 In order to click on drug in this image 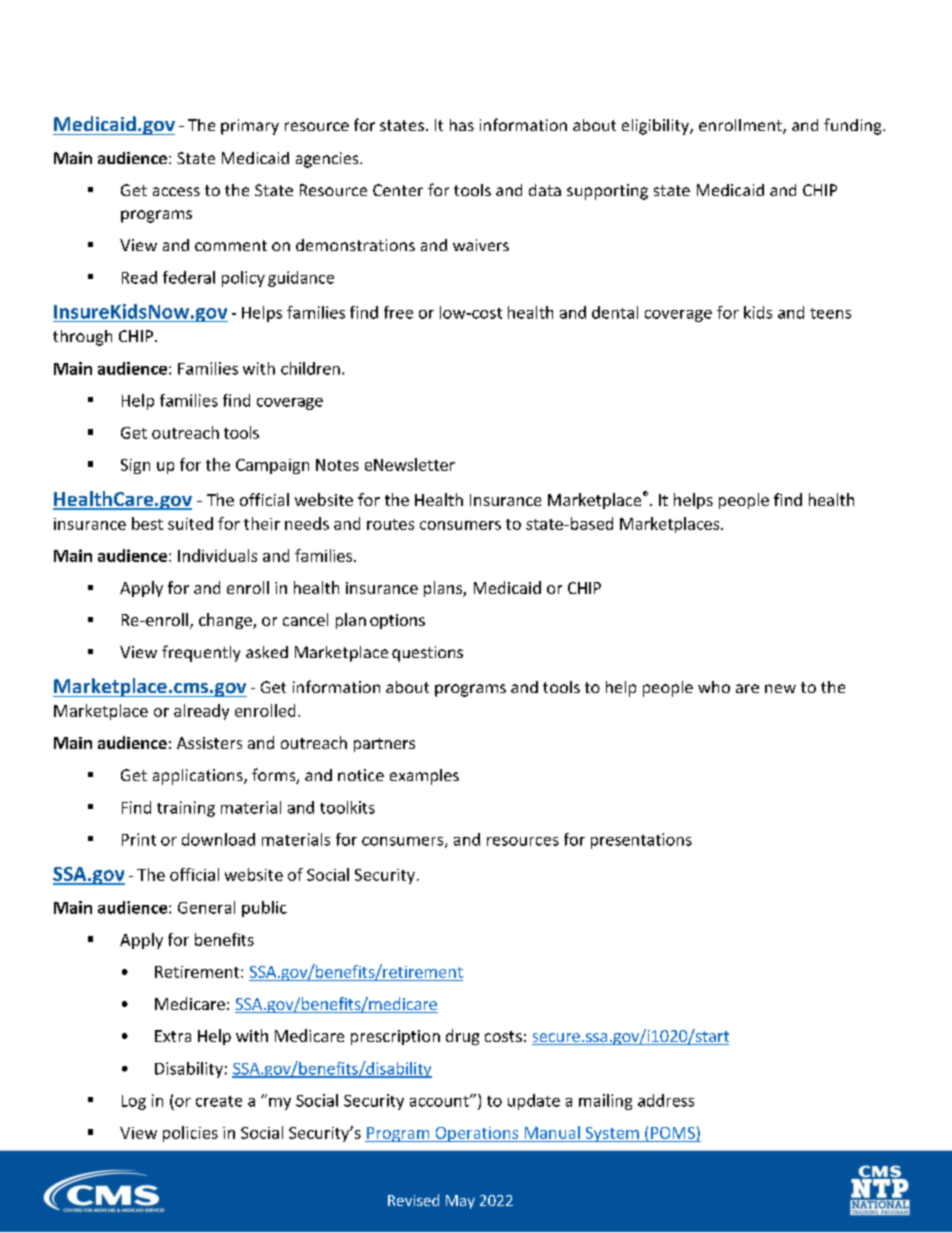, I will do `click(462, 1037)`.
